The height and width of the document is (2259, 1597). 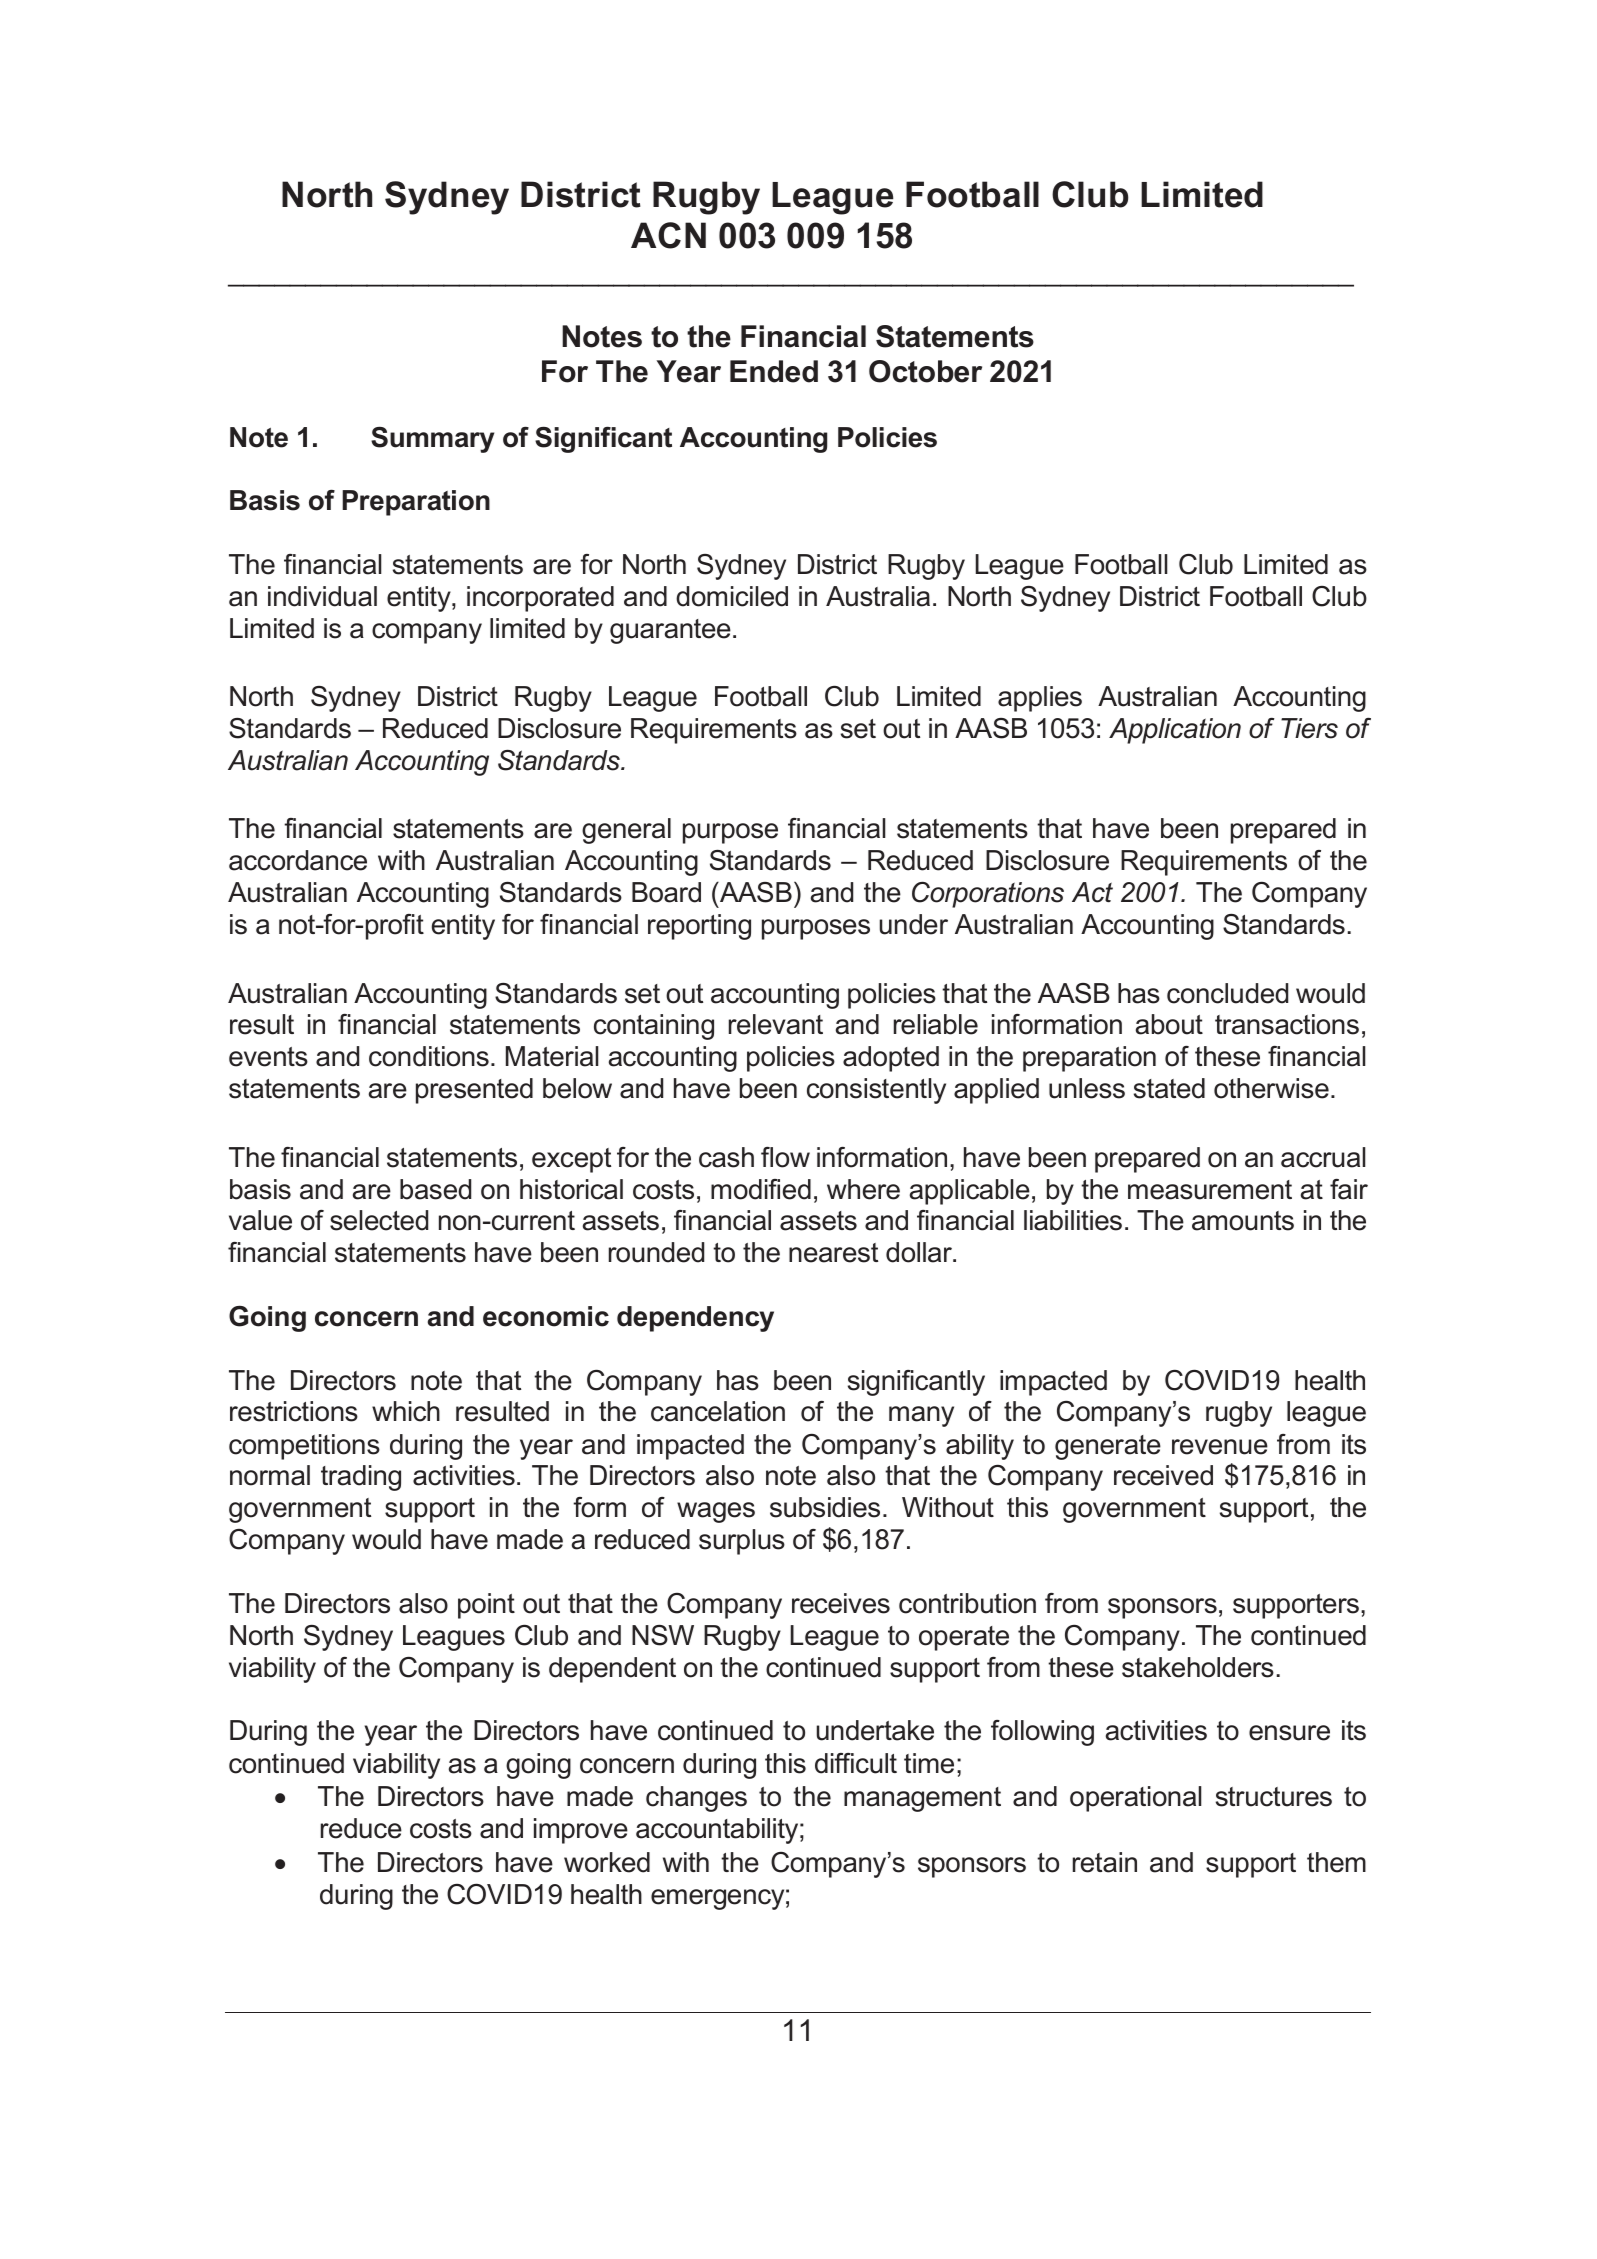 What do you see at coordinates (581, 1831) in the document?
I see `improve` at bounding box center [581, 1831].
